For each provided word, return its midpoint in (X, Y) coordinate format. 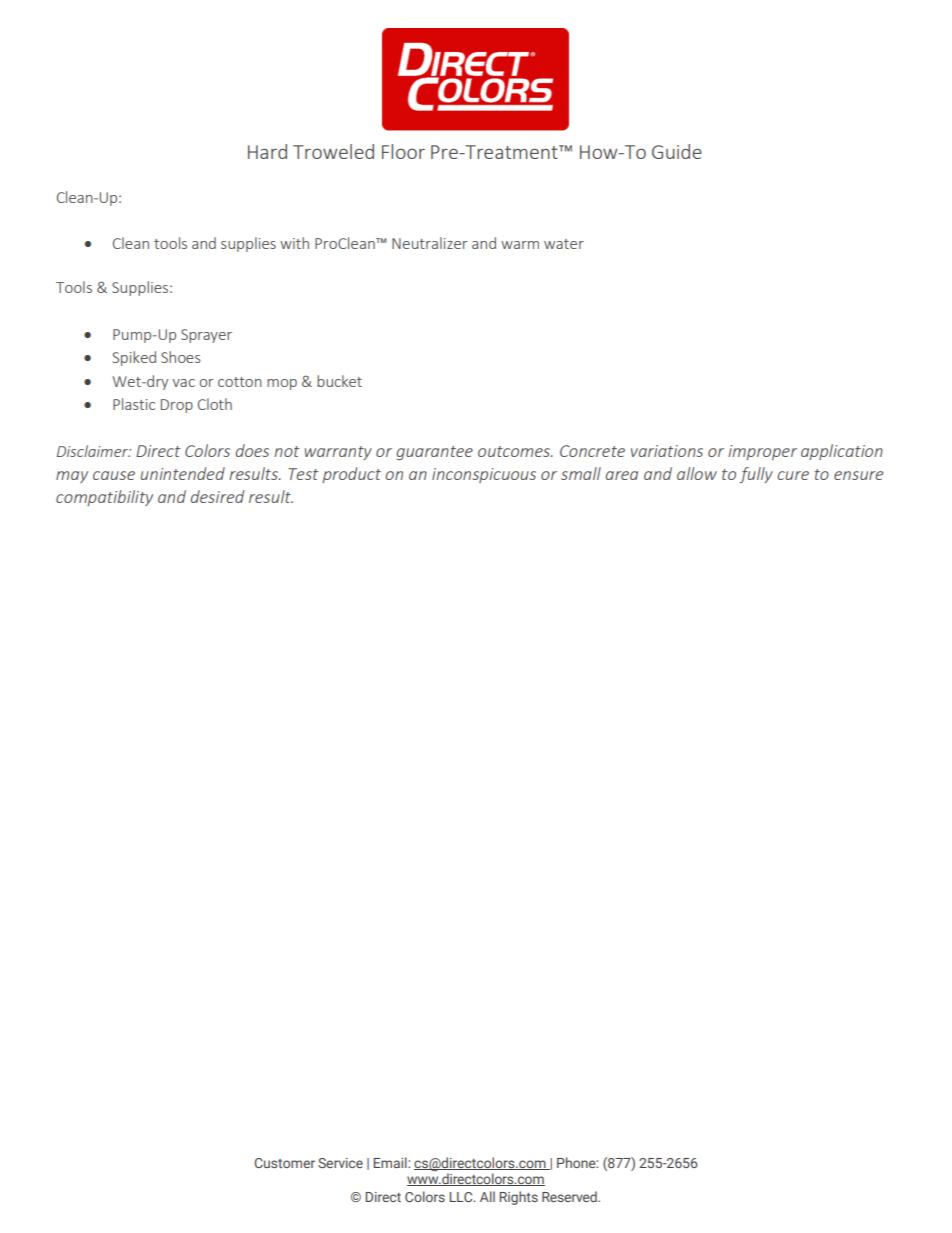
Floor (403, 151)
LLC (462, 1197)
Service (340, 1163)
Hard (267, 151)
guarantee (435, 453)
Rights (518, 1198)
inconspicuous (484, 475)
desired (217, 496)
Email (391, 1162)
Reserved (570, 1196)
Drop (177, 406)
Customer (284, 1163)
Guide (677, 151)
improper (762, 452)
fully (756, 475)
